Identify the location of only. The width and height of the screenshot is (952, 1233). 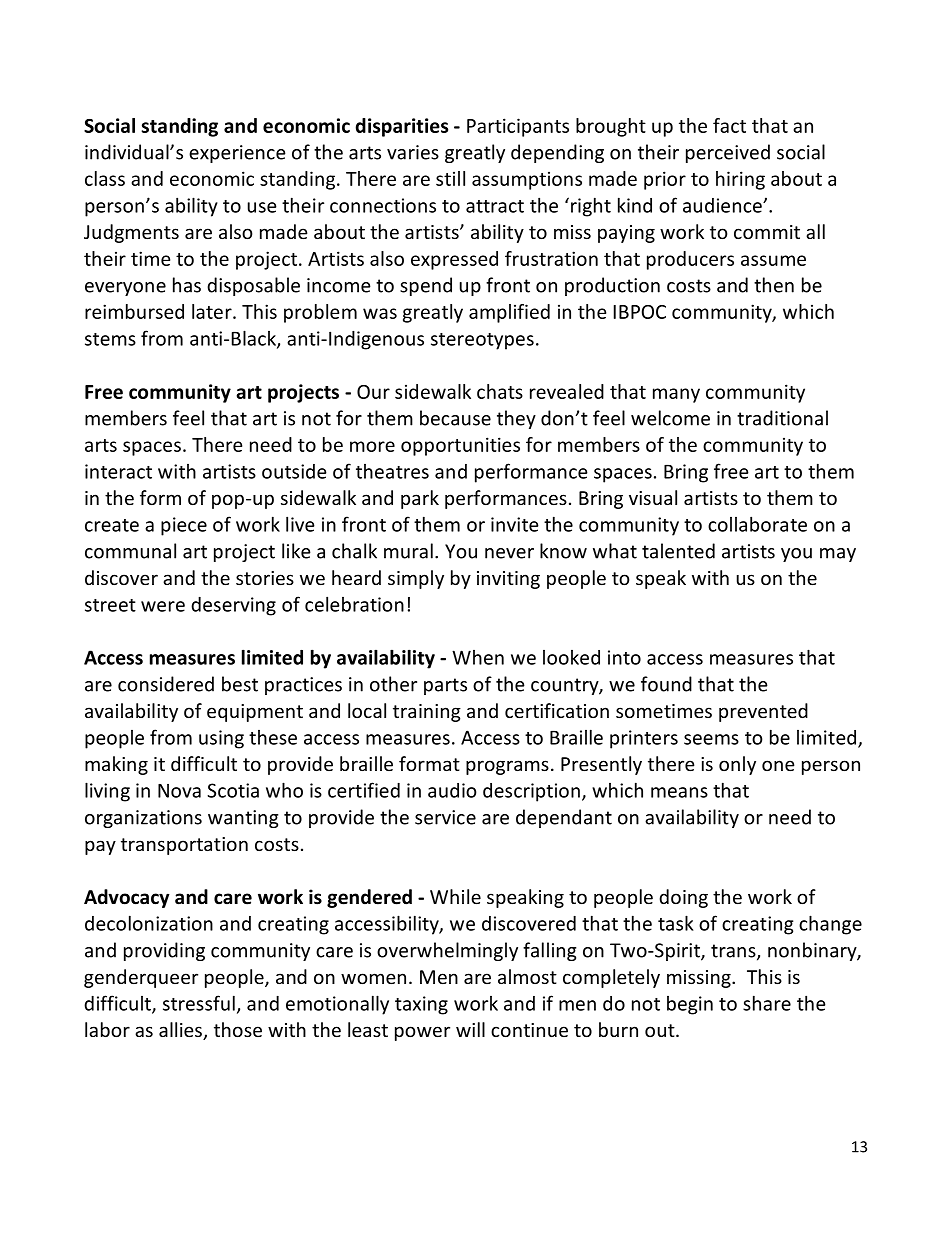
(737, 765).
